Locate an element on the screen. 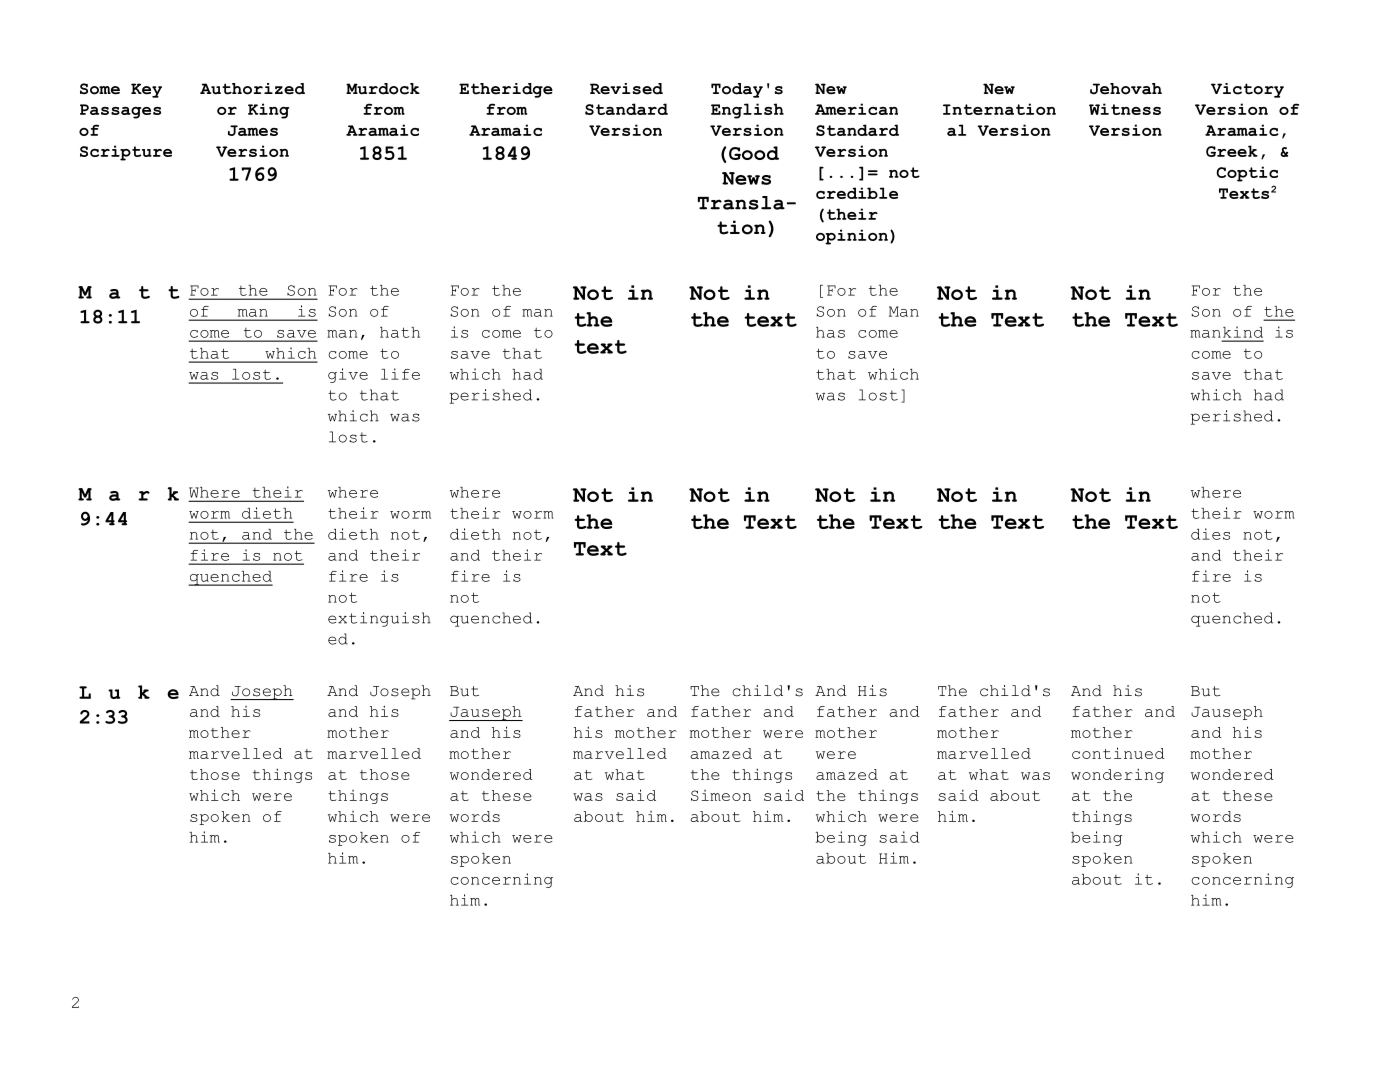  give is located at coordinates (348, 375).
